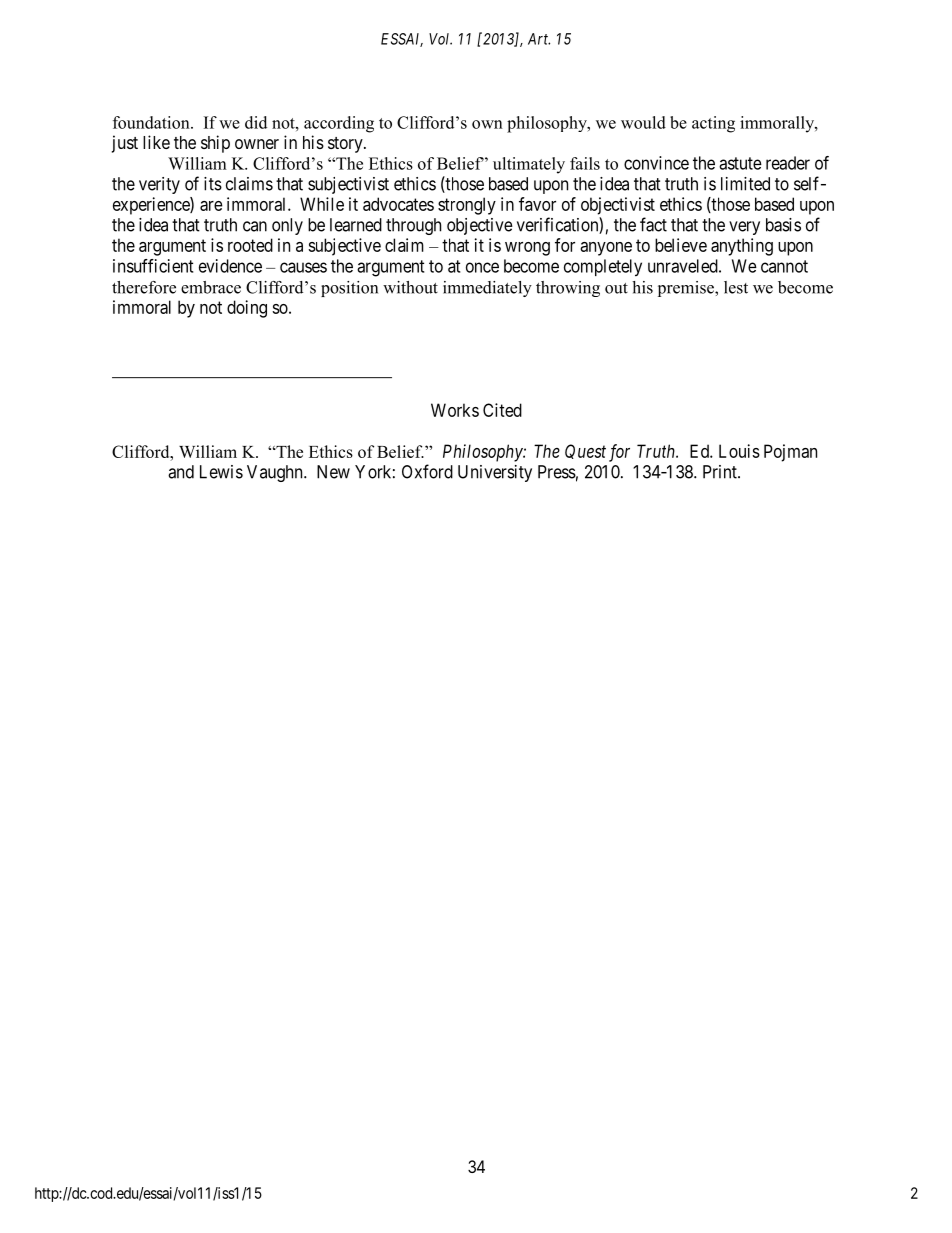 The image size is (952, 1233). I want to click on Lewis, so click(221, 472).
